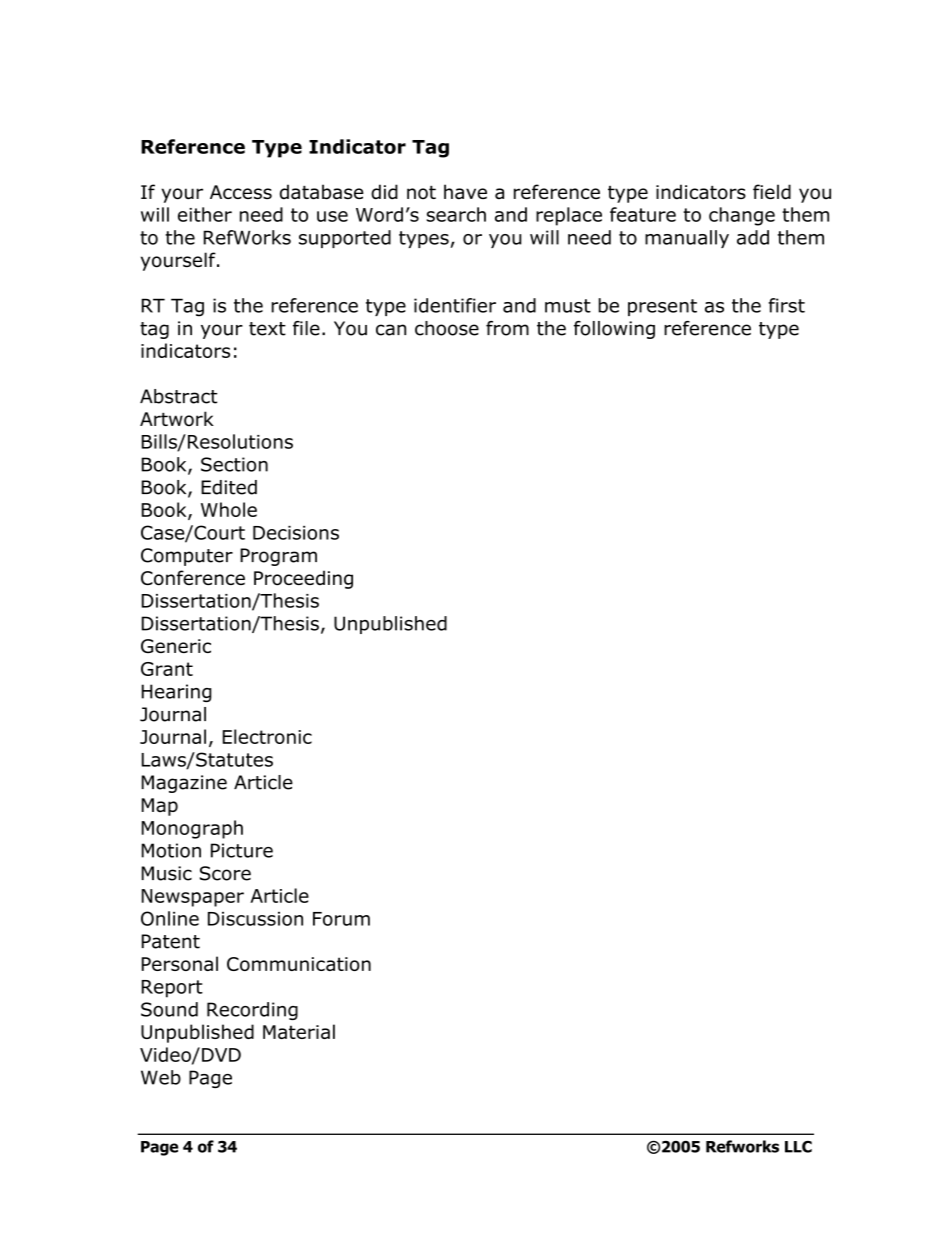 Image resolution: width=952 pixels, height=1233 pixels. Describe the element at coordinates (456, 214) in the screenshot. I see `search` at that location.
